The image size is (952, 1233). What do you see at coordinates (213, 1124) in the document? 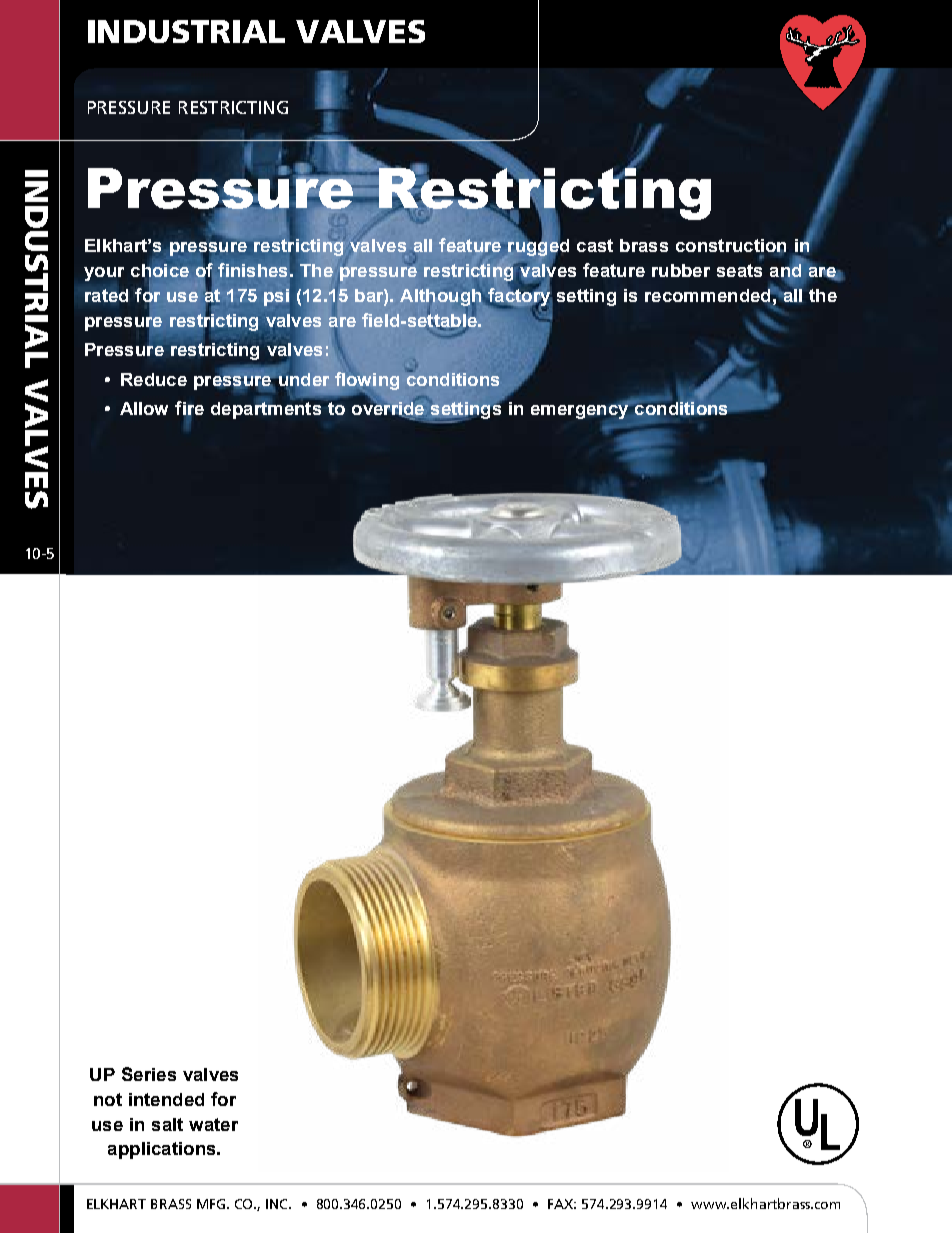
I see `water` at bounding box center [213, 1124].
